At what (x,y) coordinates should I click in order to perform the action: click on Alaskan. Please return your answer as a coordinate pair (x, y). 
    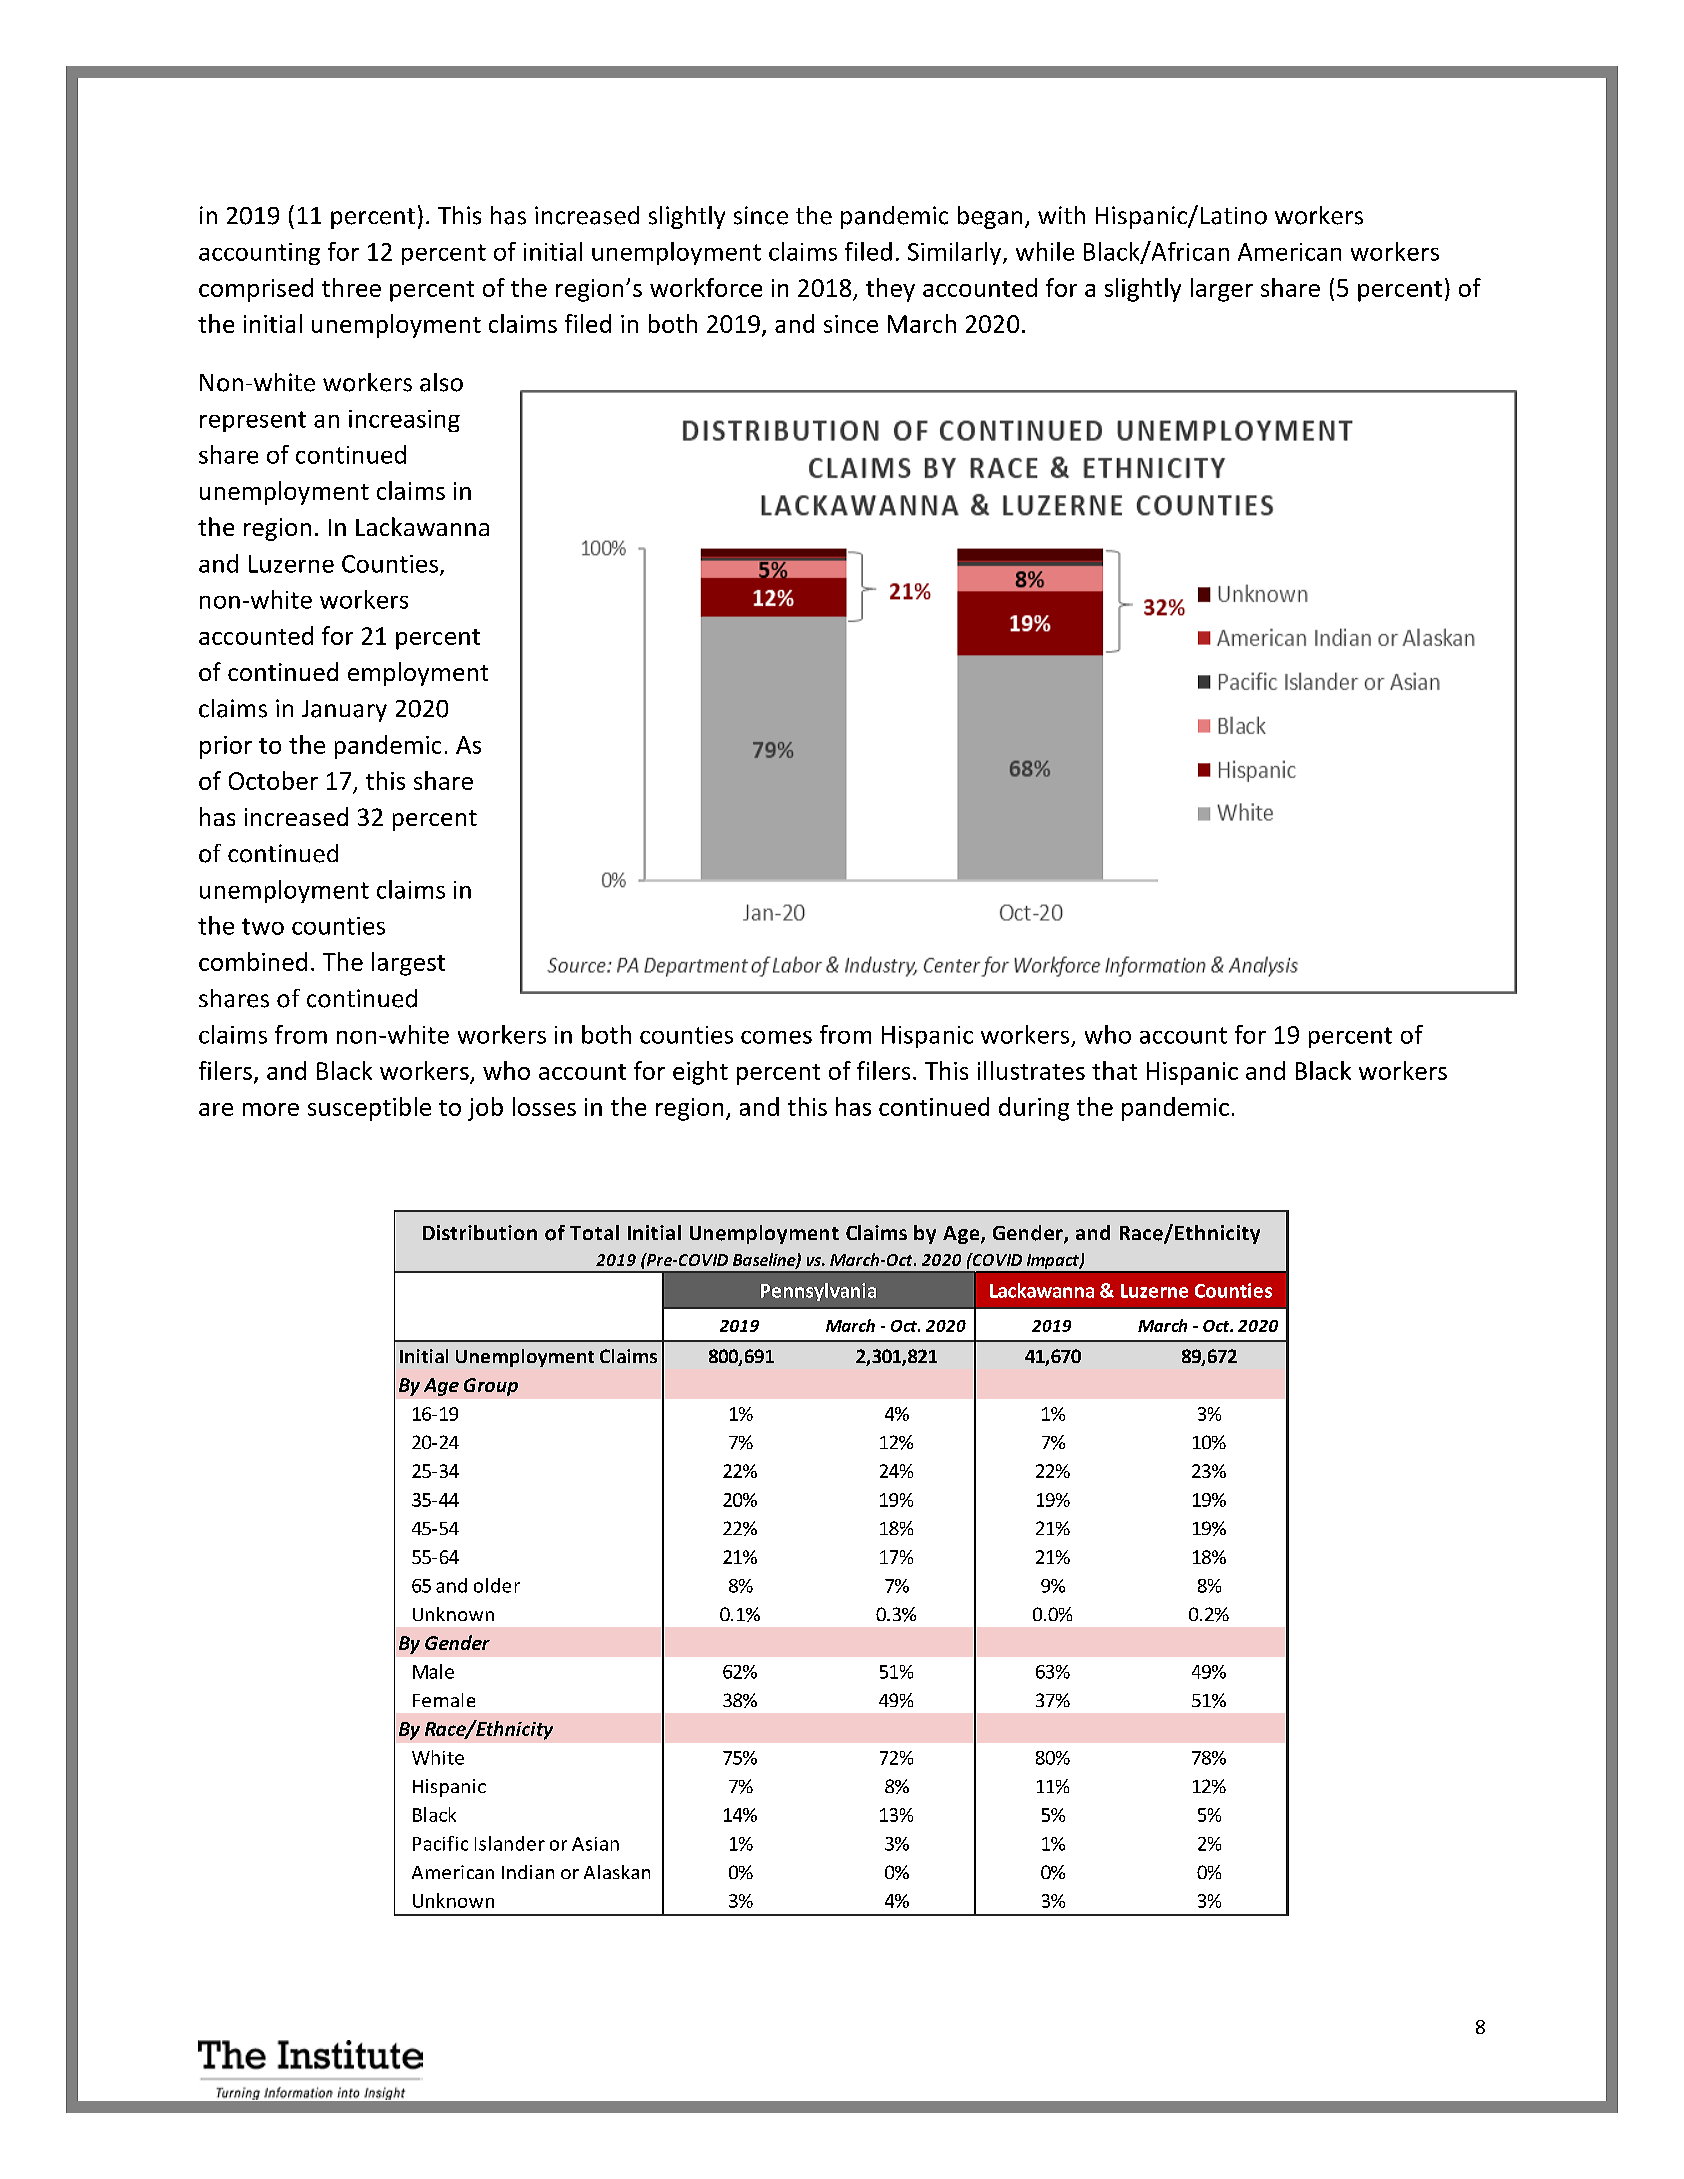
    Looking at the image, I should click on (617, 1872).
